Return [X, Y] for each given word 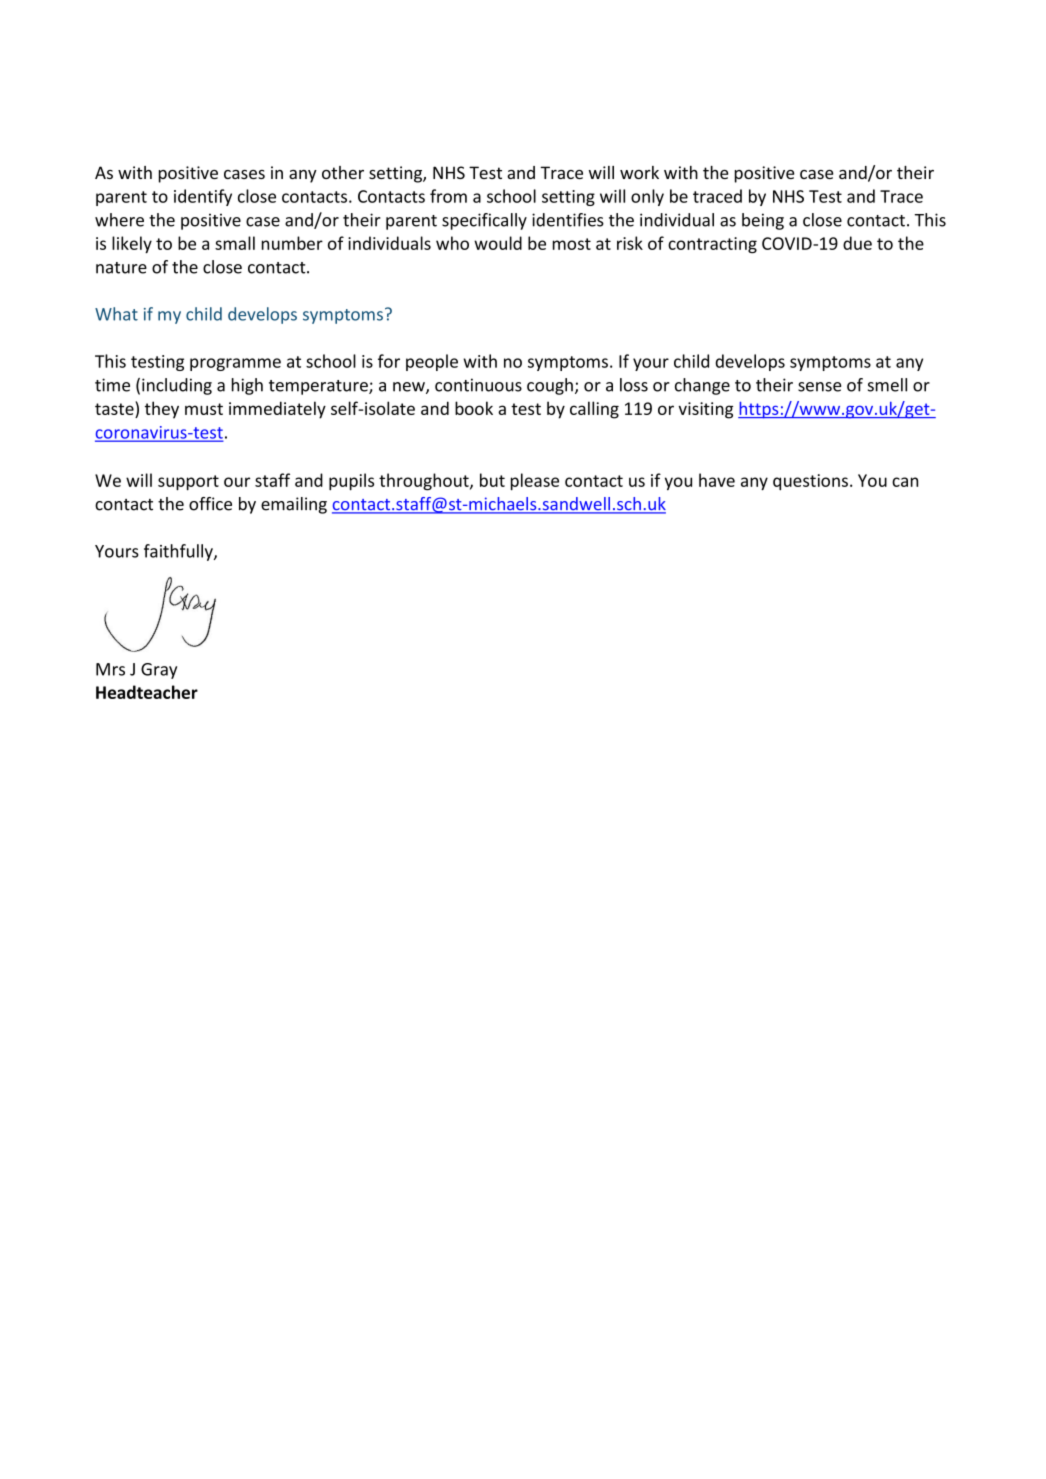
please [535, 481]
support [188, 482]
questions [810, 482]
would [498, 243]
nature [121, 268]
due [857, 243]
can [905, 482]
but [492, 480]
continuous [478, 385]
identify [203, 197]
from [448, 196]
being [763, 221]
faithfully [179, 552]
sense [819, 387]
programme [235, 364]
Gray [159, 671]
